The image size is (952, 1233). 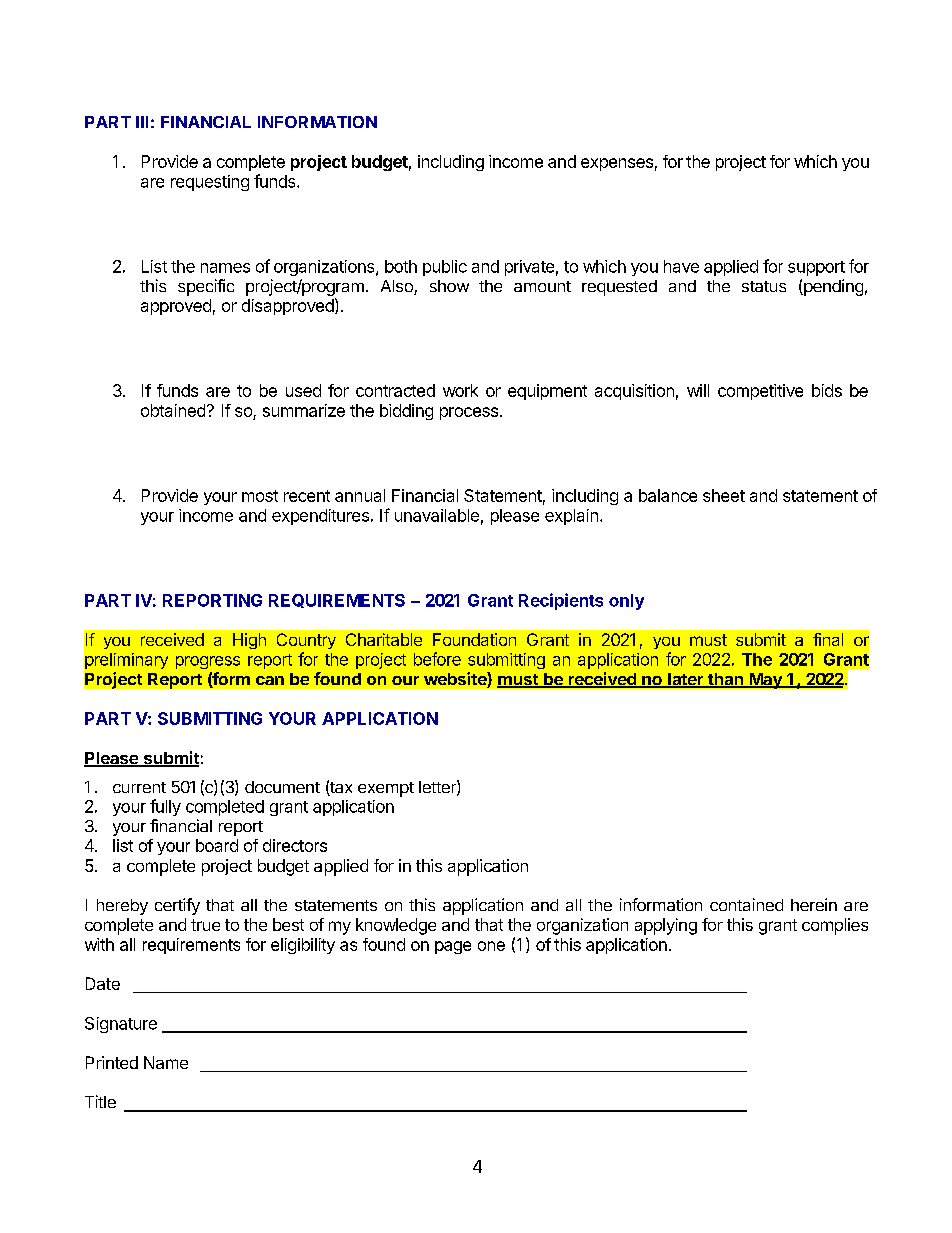 What do you see at coordinates (112, 1062) in the page?
I see `Printed` at bounding box center [112, 1062].
